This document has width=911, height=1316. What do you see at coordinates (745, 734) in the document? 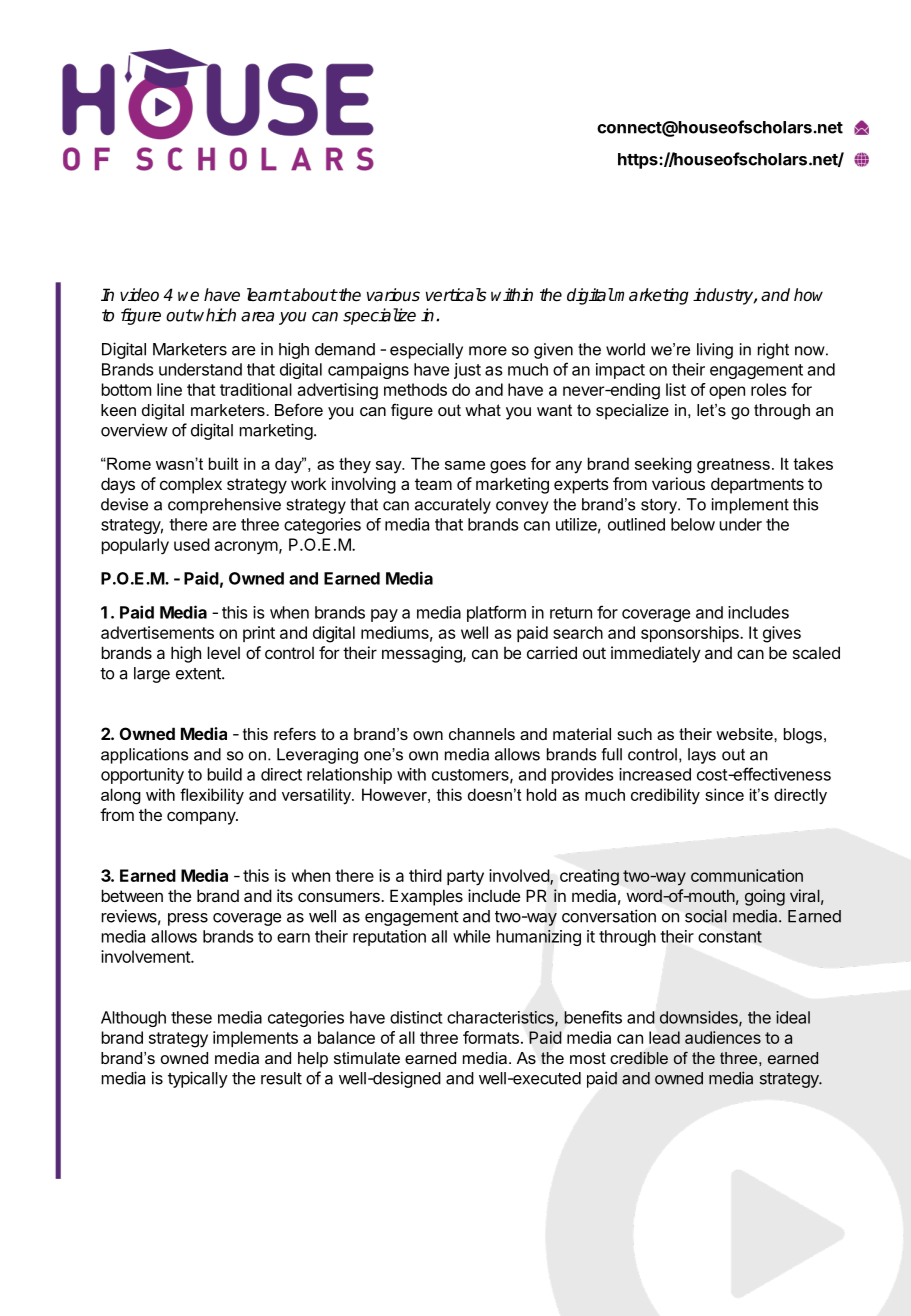
I see `website` at bounding box center [745, 734].
